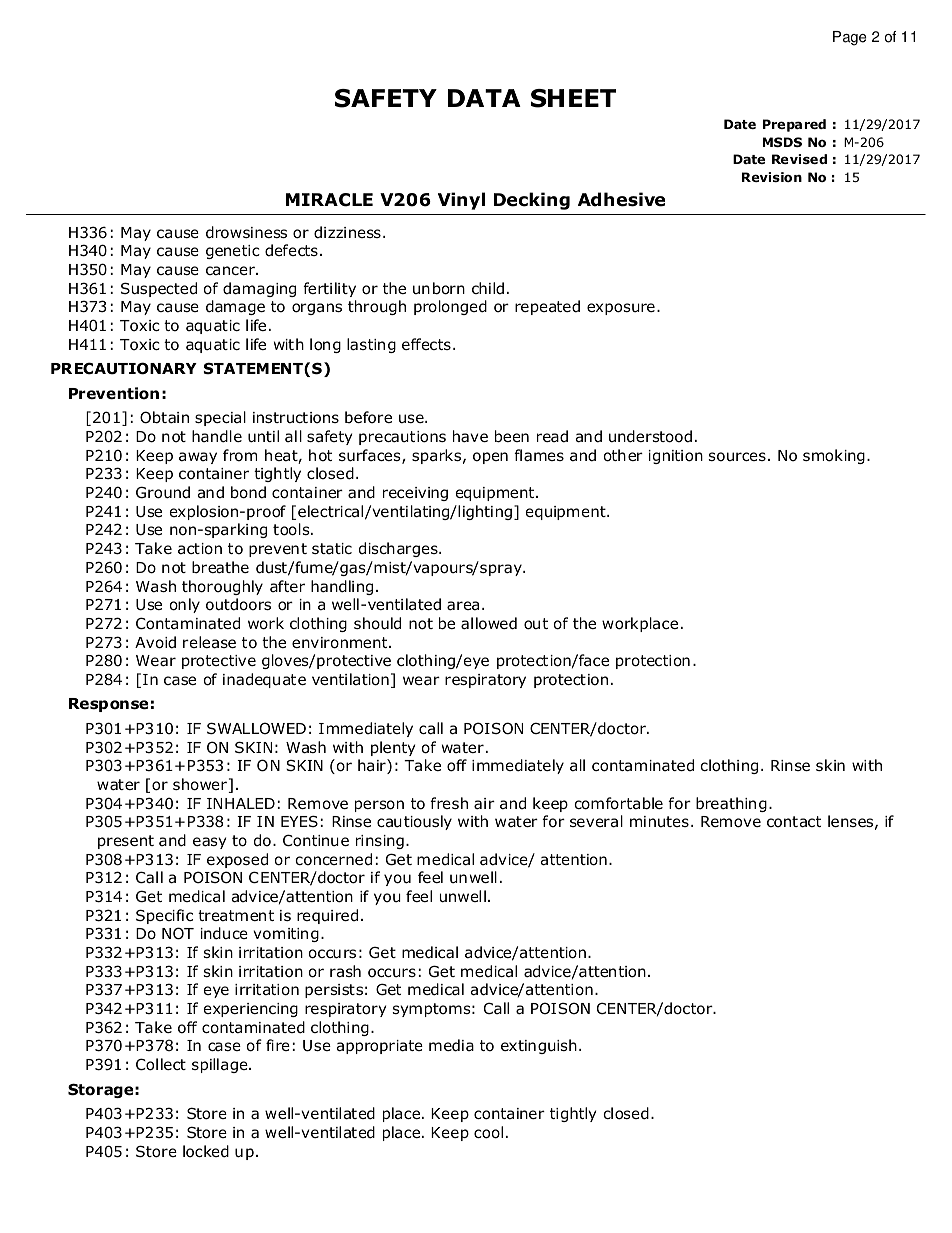 Image resolution: width=952 pixels, height=1233 pixels. Describe the element at coordinates (463, 606) in the document. I see `area` at that location.
